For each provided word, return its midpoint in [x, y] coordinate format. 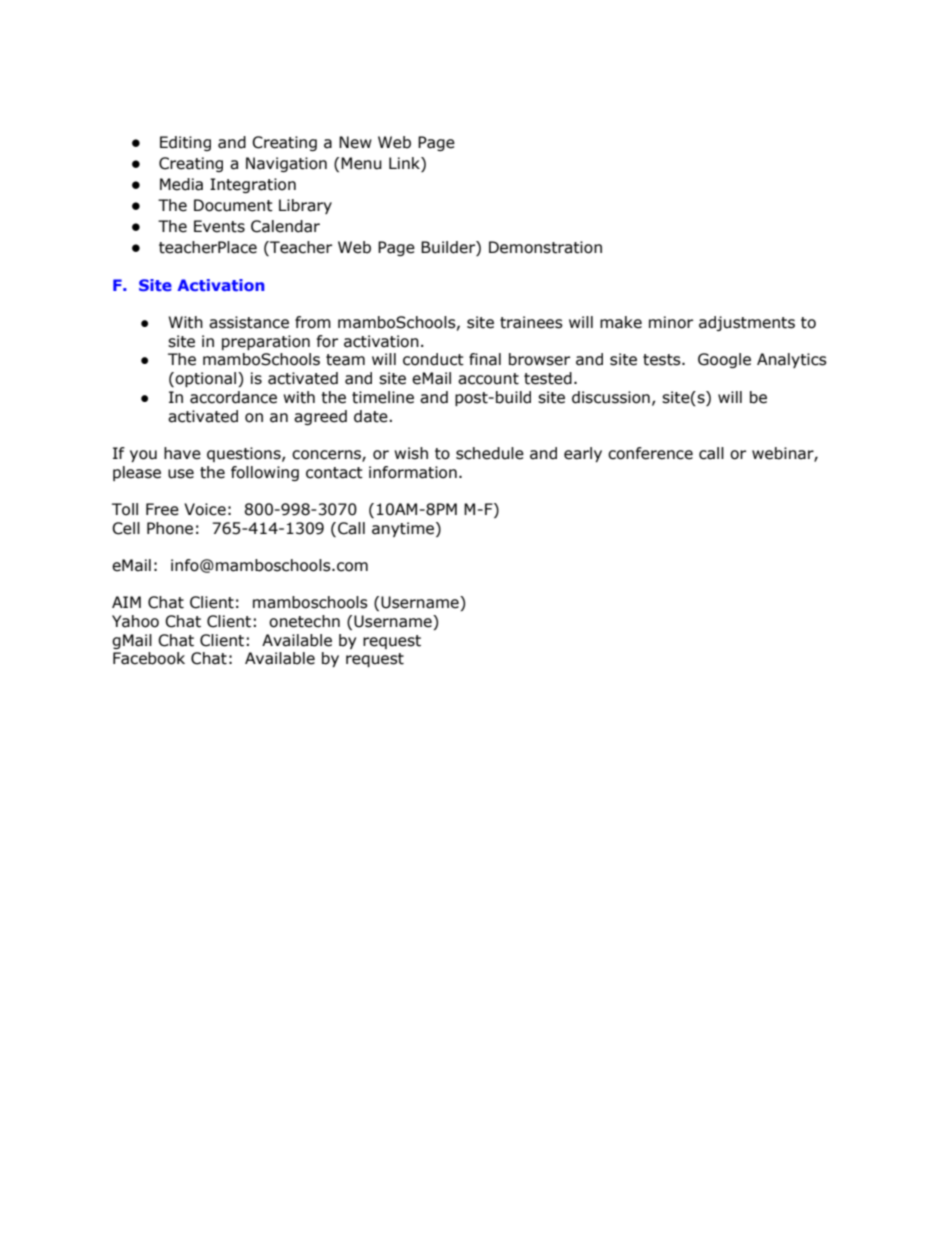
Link [405, 164]
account [488, 379]
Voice [205, 509]
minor [671, 322]
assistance [249, 322]
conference [650, 453]
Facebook [149, 658]
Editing [185, 143]
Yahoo [135, 621]
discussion [611, 397]
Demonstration [545, 247]
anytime [403, 529]
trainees [531, 322]
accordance [233, 397]
